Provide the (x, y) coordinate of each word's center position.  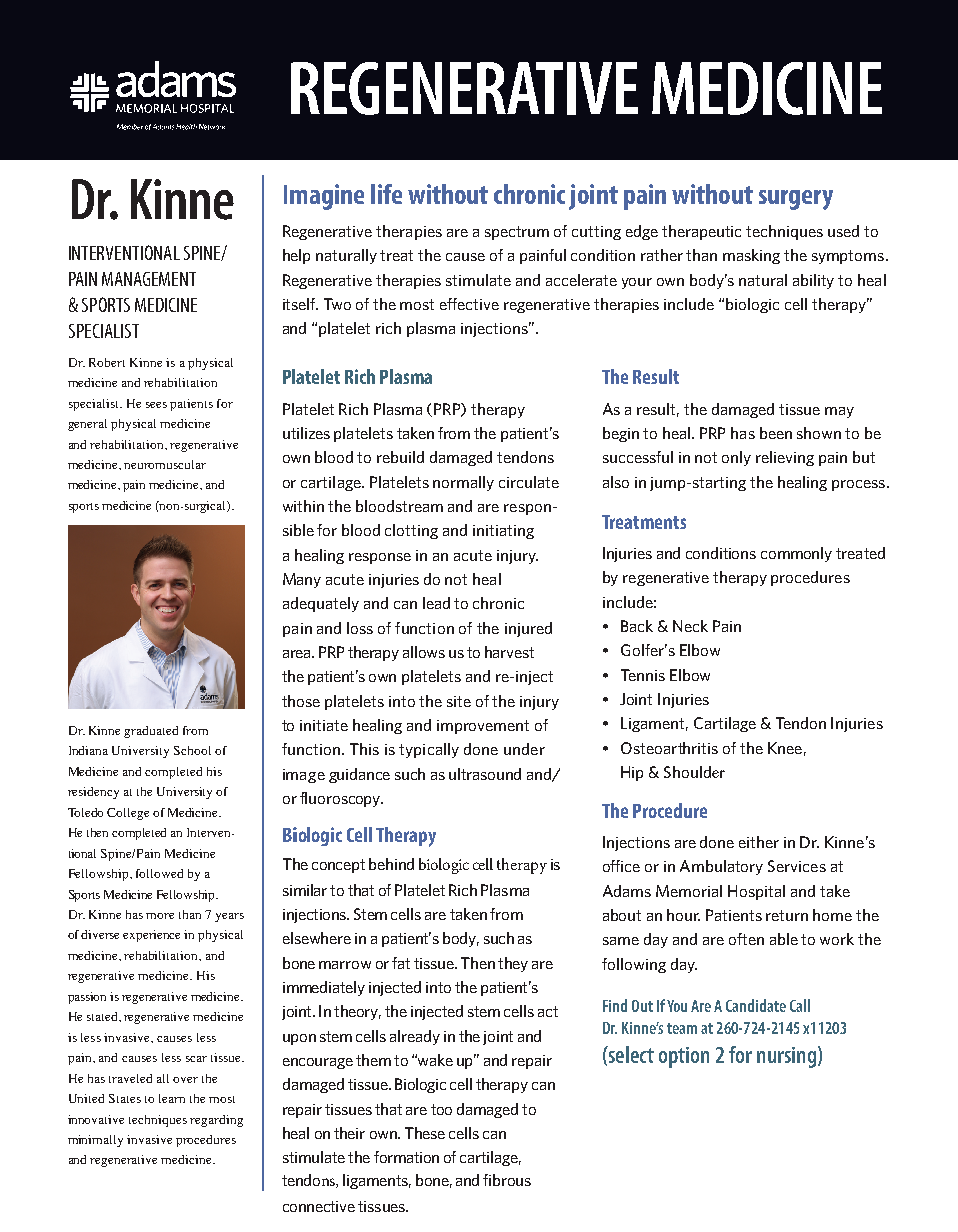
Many (302, 580)
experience (151, 936)
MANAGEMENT (149, 279)
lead (436, 603)
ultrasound (485, 774)
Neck (690, 626)
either (759, 842)
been (776, 433)
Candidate (756, 1005)
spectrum (517, 233)
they (513, 964)
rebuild (400, 457)
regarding (216, 1121)
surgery (796, 200)
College (128, 814)
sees (156, 405)
